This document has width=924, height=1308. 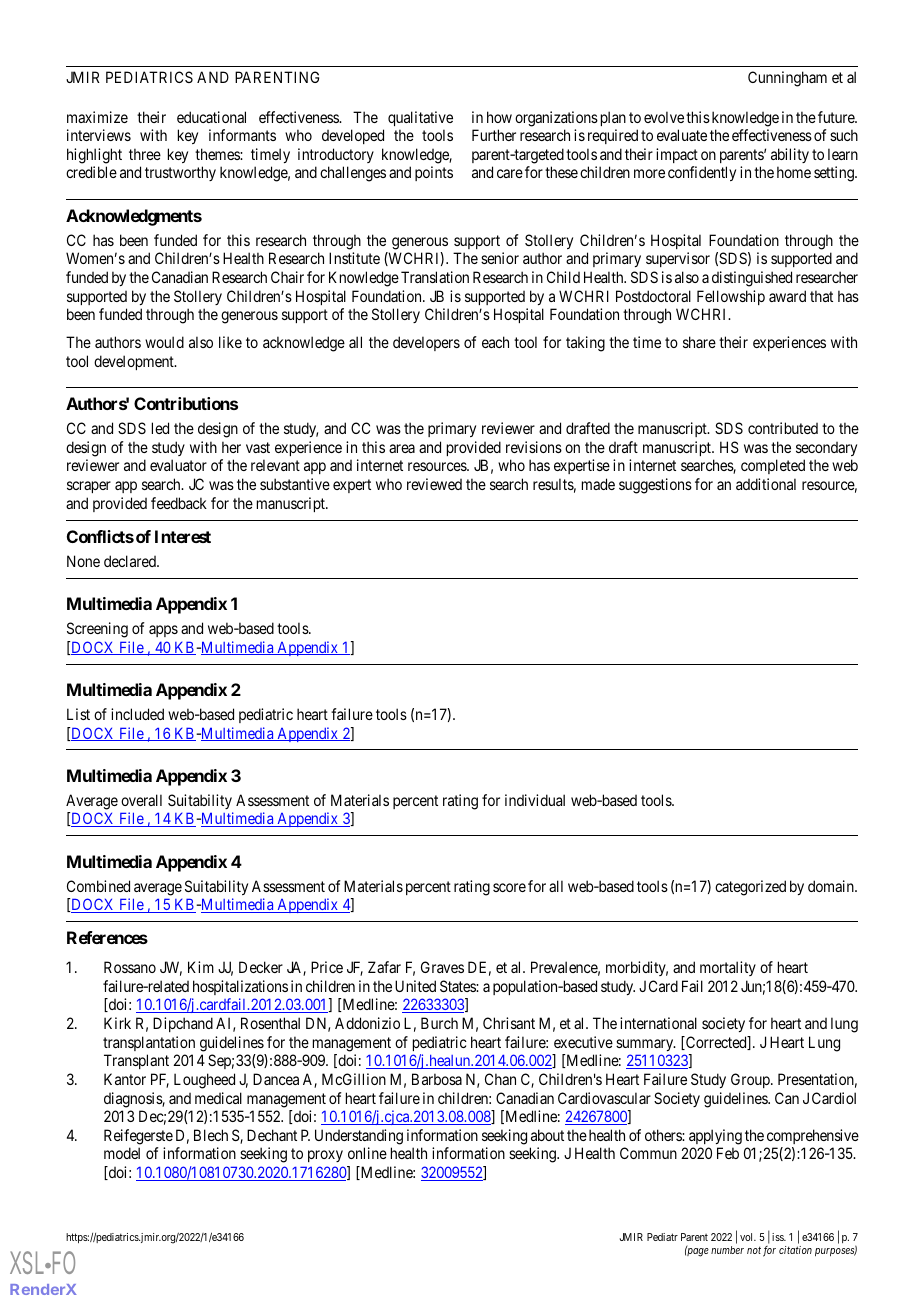 What do you see at coordinates (499, 117) in the document?
I see `how` at bounding box center [499, 117].
